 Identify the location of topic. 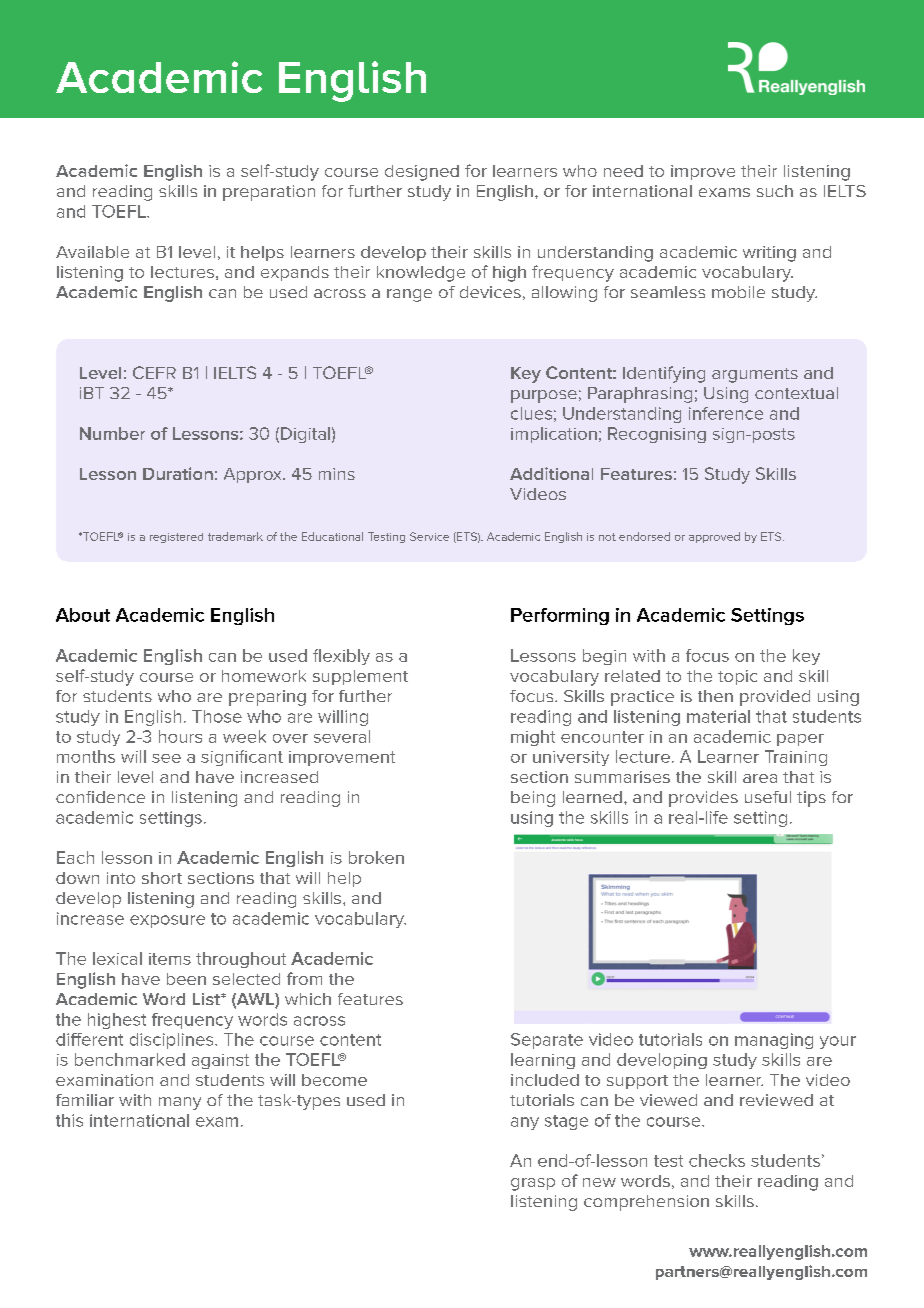
(737, 677).
